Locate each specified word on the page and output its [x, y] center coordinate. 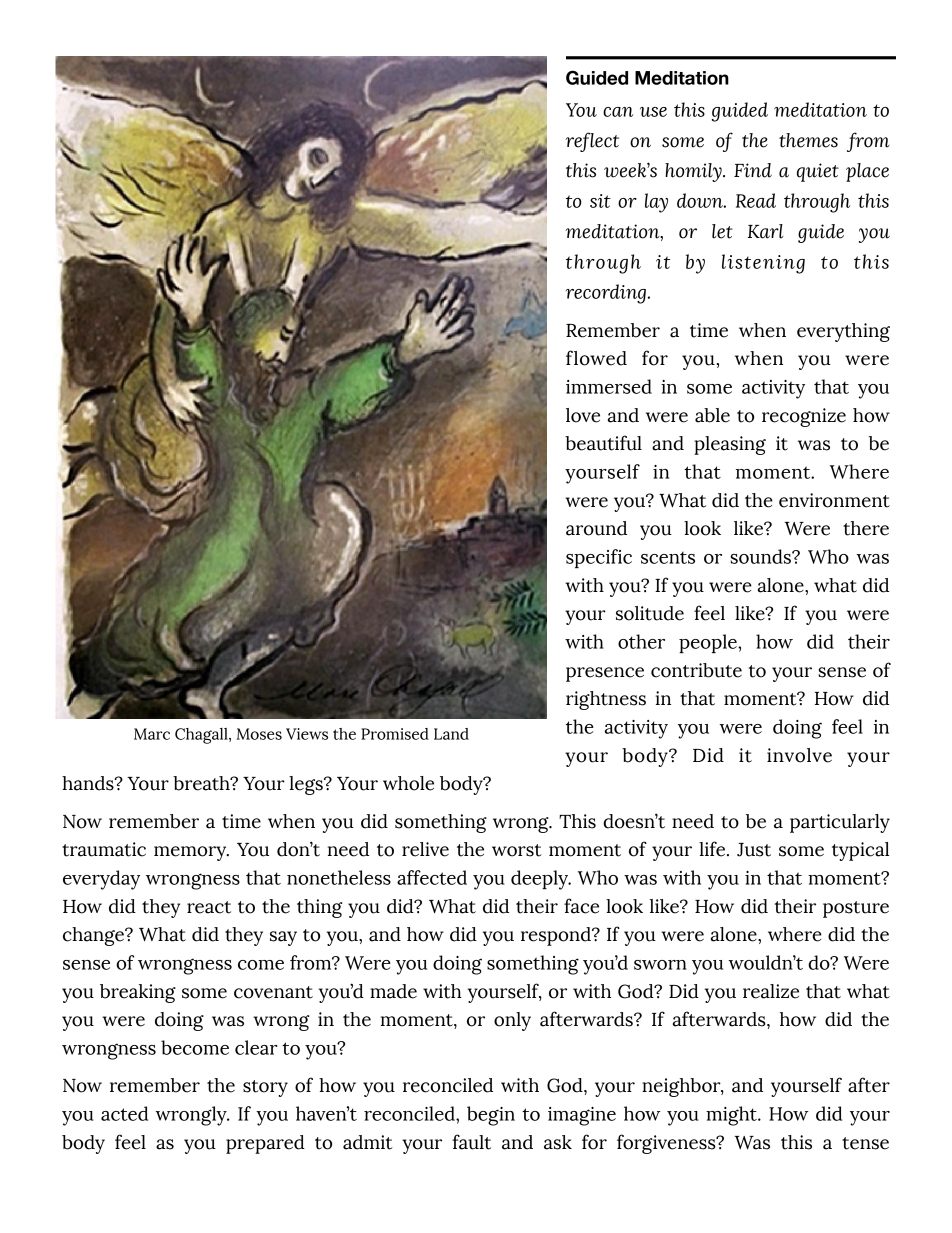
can [618, 112]
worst [517, 850]
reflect [592, 142]
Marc [152, 734]
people [709, 643]
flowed [596, 358]
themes [808, 140]
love [583, 415]
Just [754, 850]
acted [124, 1113]
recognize [804, 417]
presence [605, 674]
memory [191, 853]
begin [491, 1116]
